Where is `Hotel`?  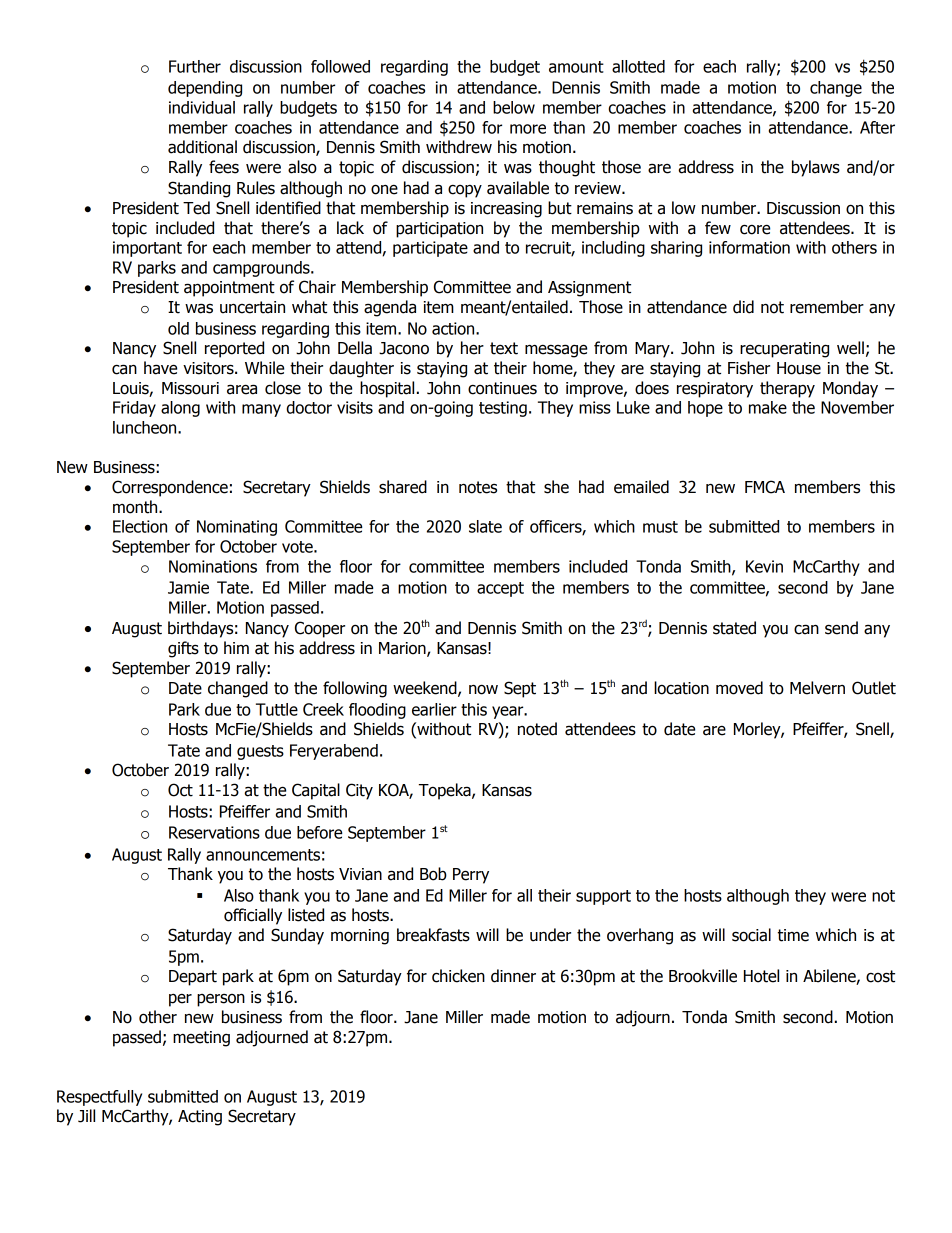 Hotel is located at coordinates (761, 976).
